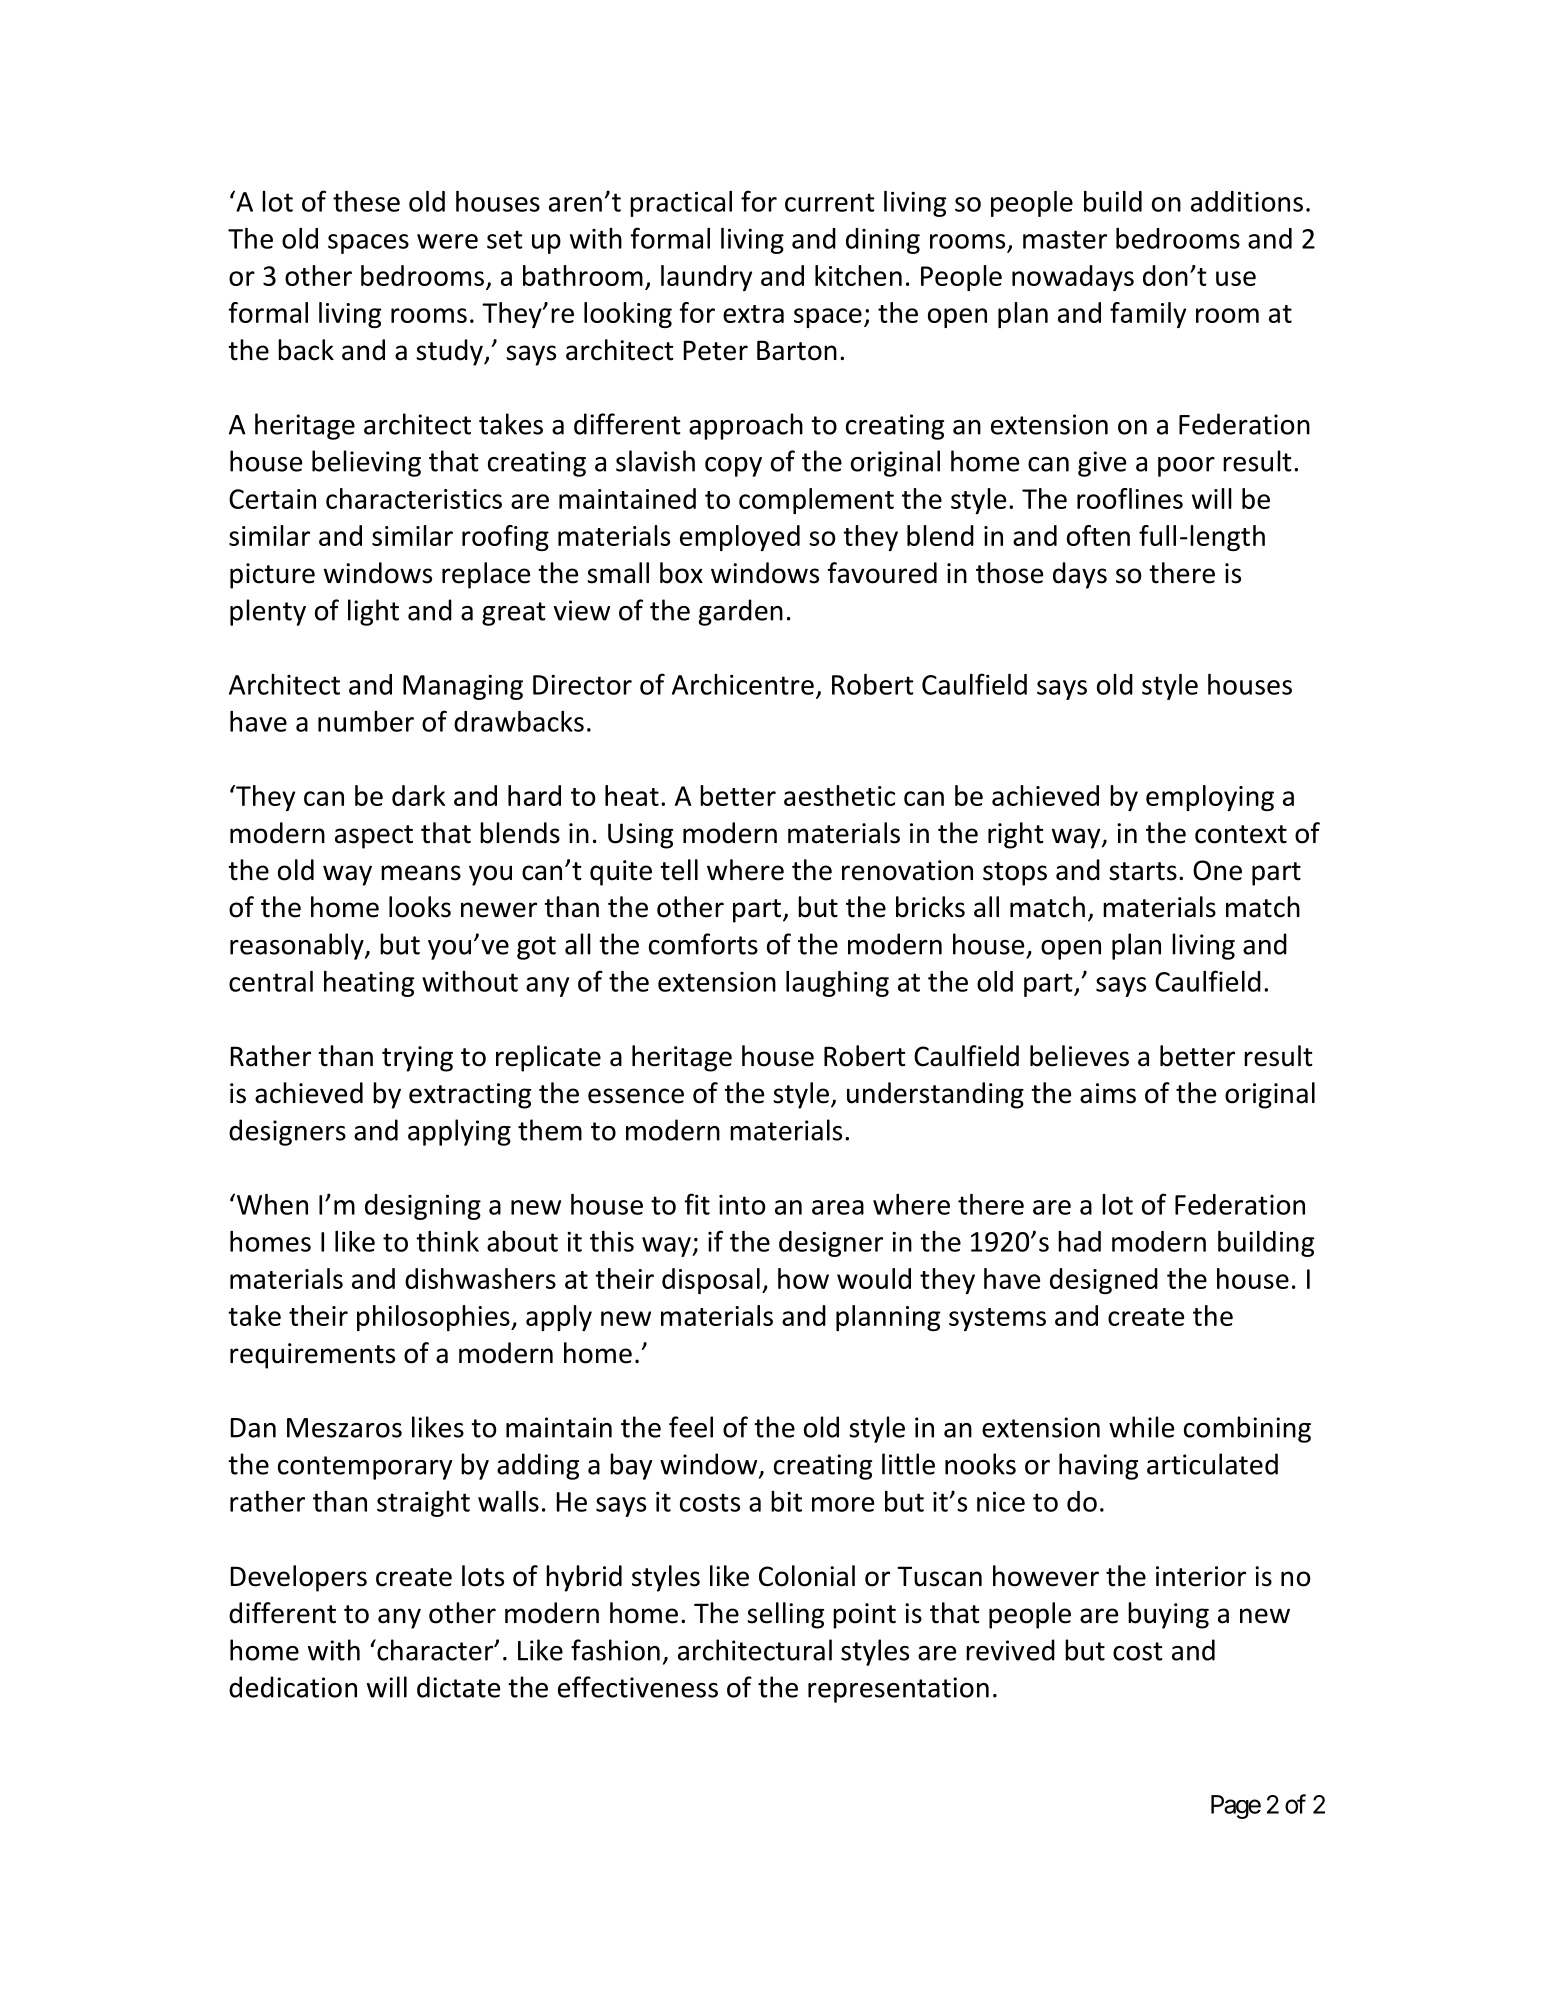 The image size is (1552, 2008). I want to click on dedication, so click(293, 1687).
